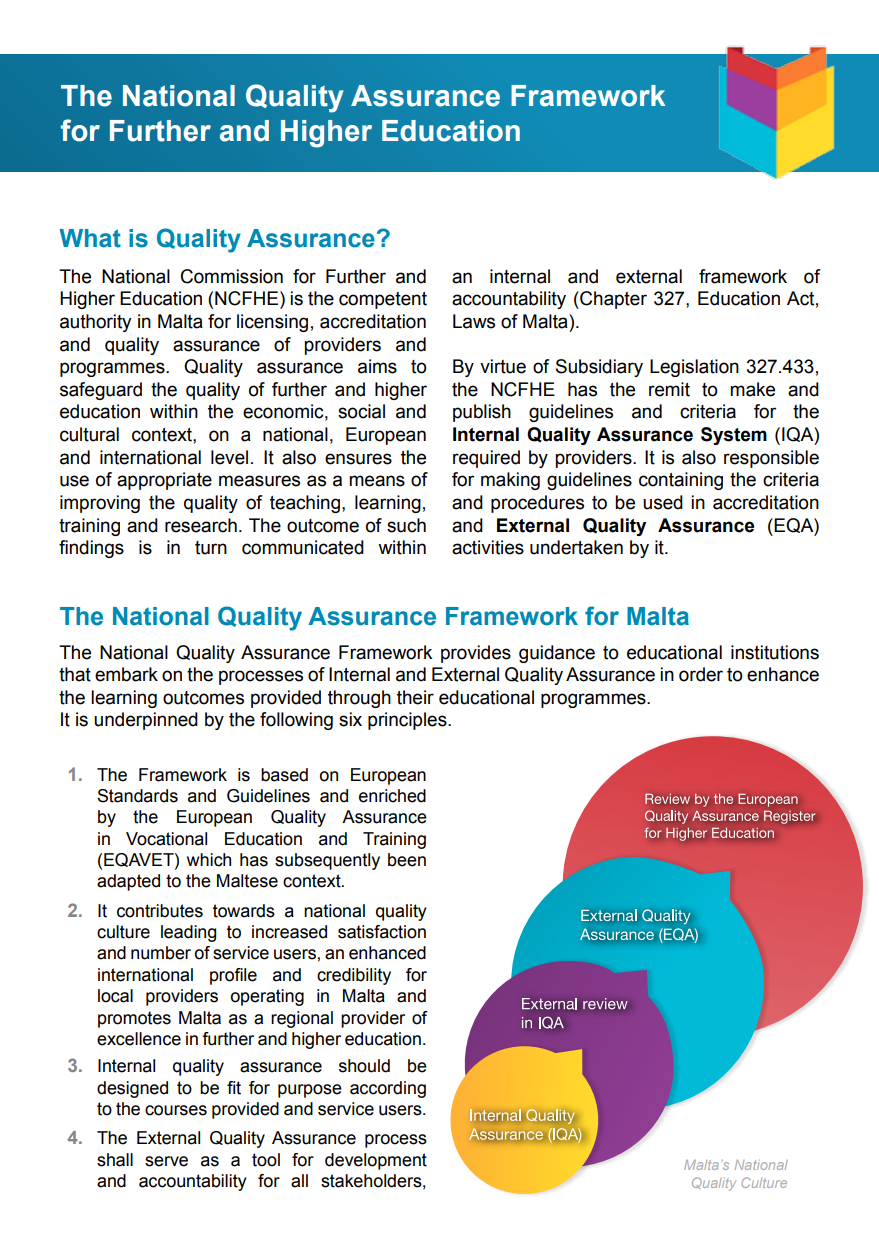 The height and width of the screenshot is (1247, 879). What do you see at coordinates (160, 911) in the screenshot?
I see `contributes` at bounding box center [160, 911].
